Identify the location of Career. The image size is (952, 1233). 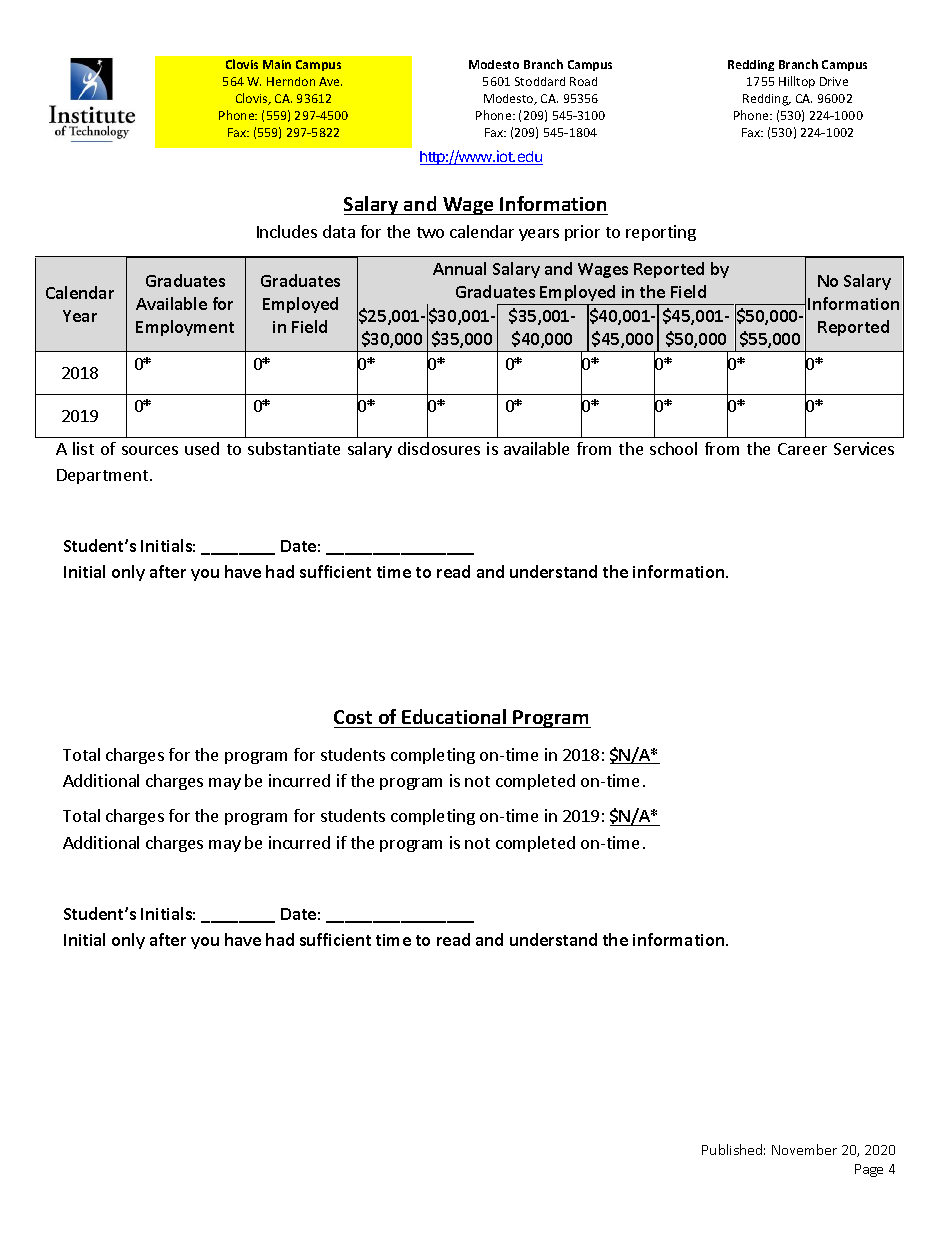
(802, 449).
